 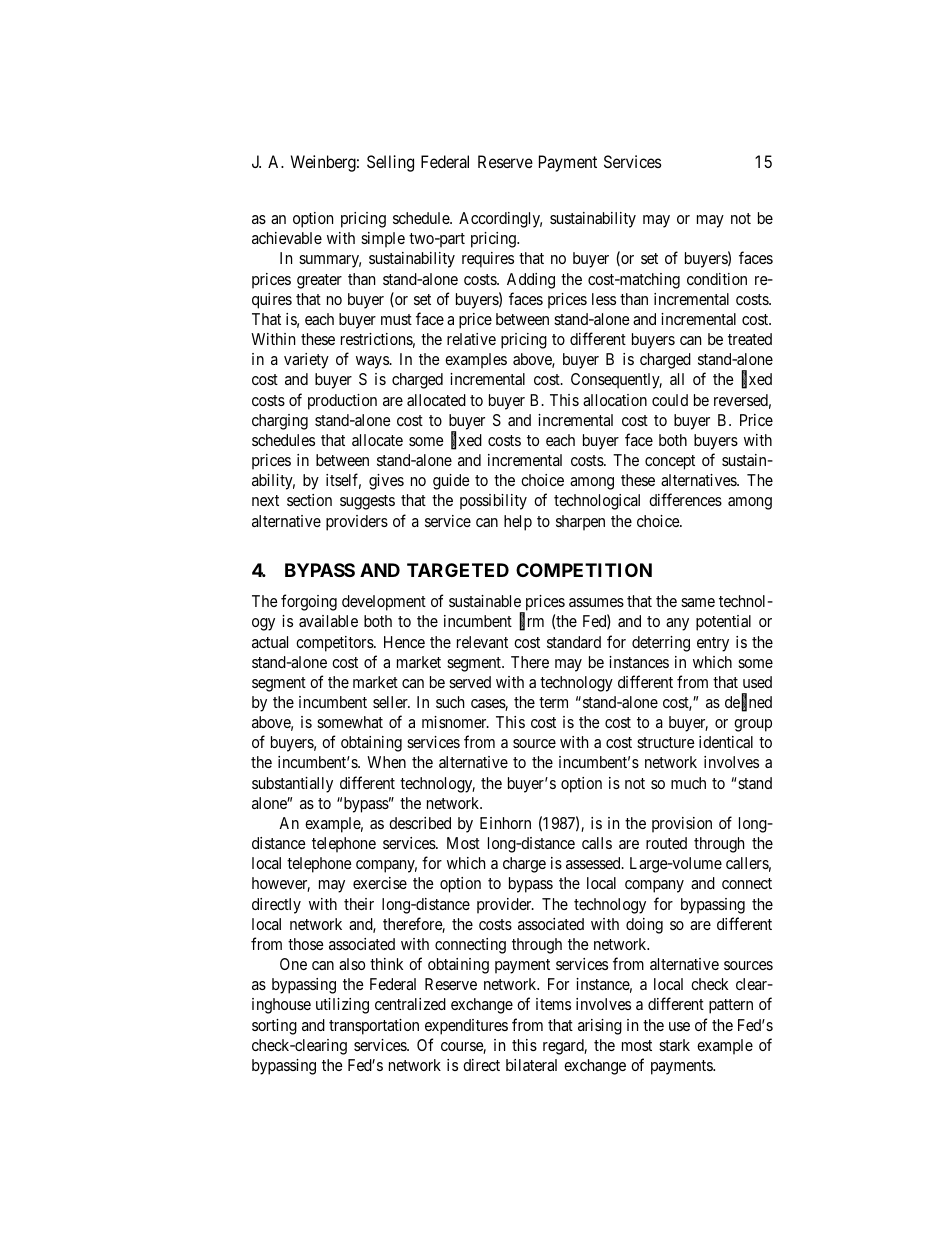 What do you see at coordinates (493, 502) in the image?
I see `possibility` at bounding box center [493, 502].
